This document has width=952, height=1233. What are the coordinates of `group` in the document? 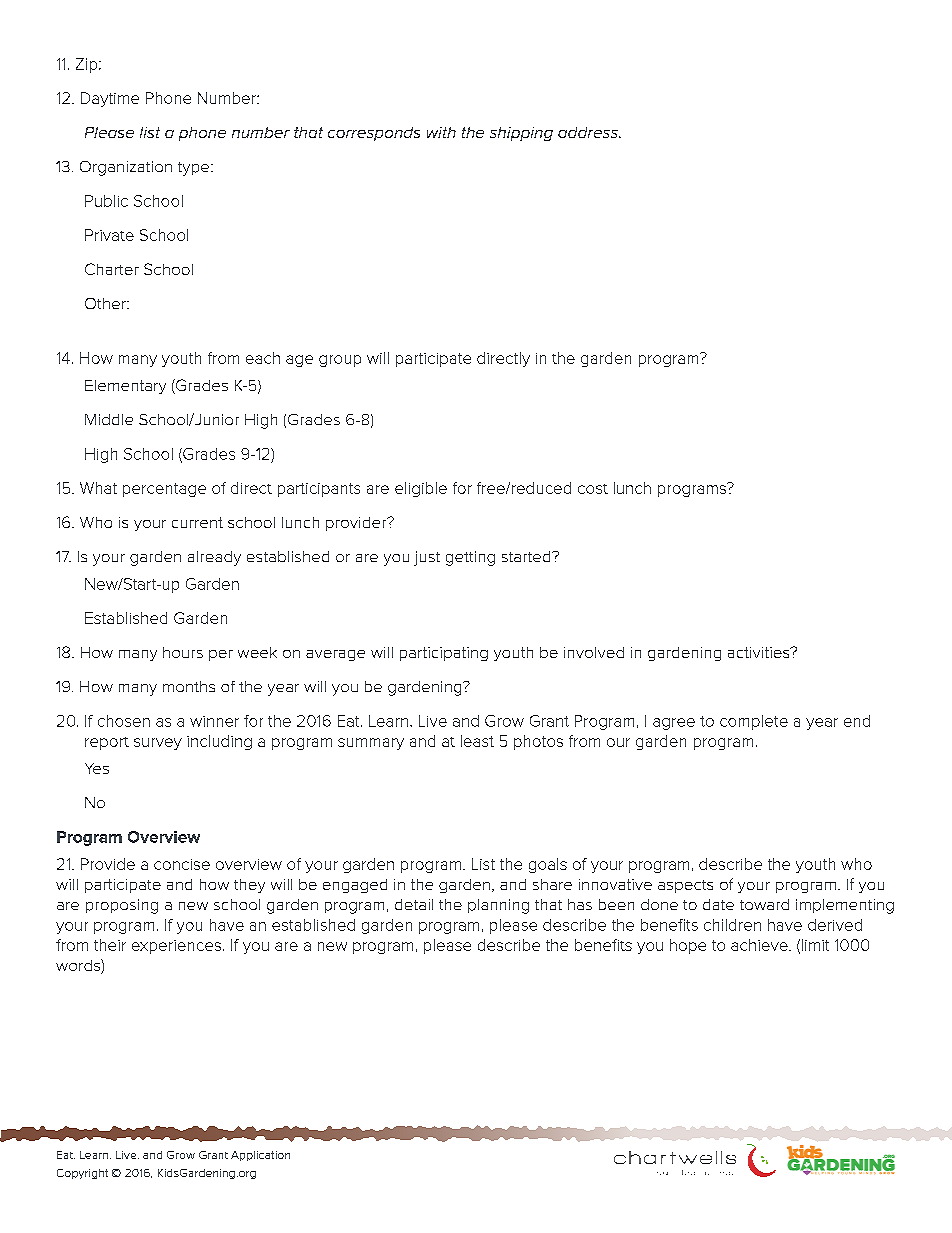 It's located at (340, 361).
